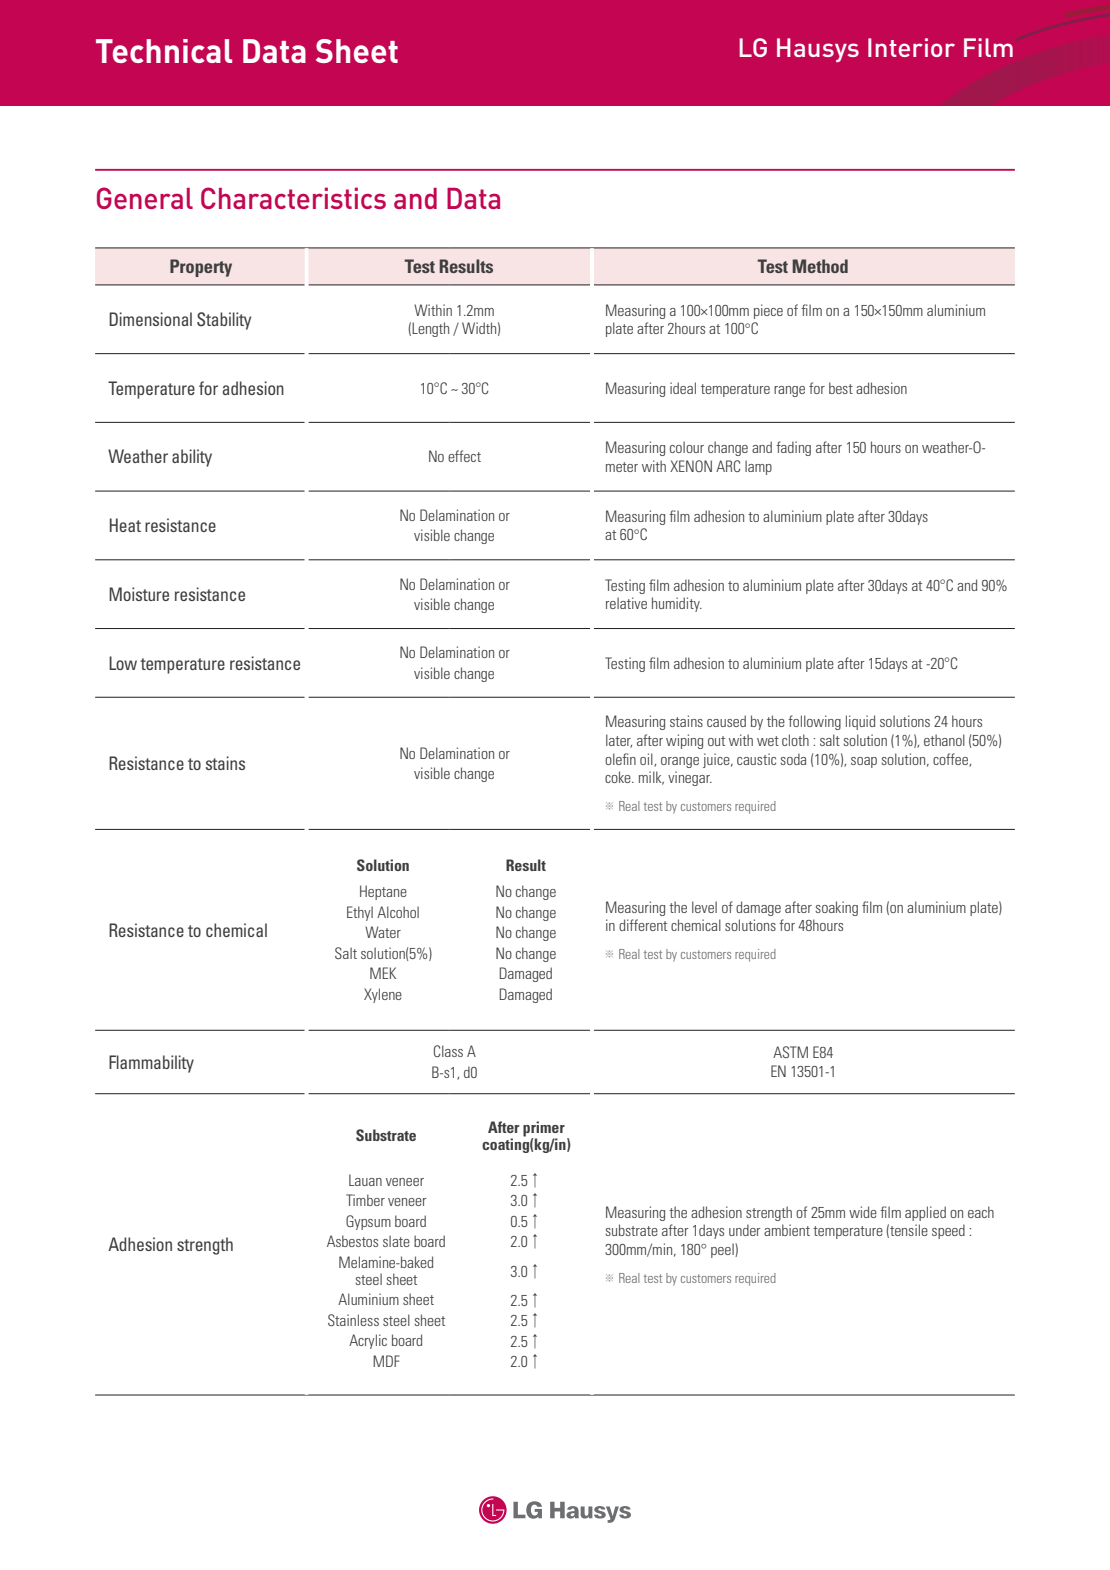 Image resolution: width=1110 pixels, height=1570 pixels. What do you see at coordinates (793, 448) in the page?
I see `fading` at bounding box center [793, 448].
